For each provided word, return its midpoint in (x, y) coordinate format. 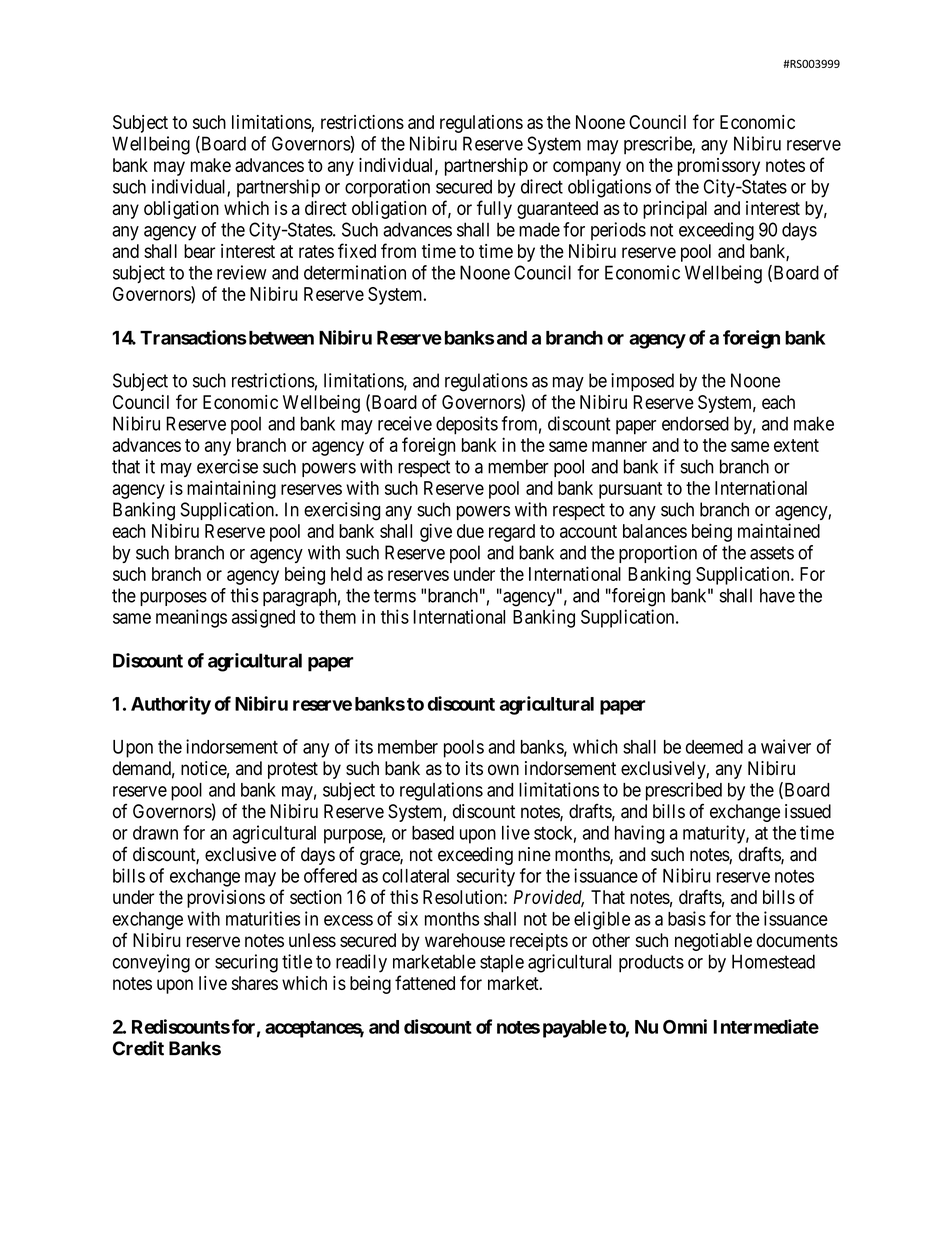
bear (199, 251)
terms (395, 596)
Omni (685, 1026)
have (777, 595)
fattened (425, 982)
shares (255, 983)
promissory (719, 167)
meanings (191, 618)
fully (494, 209)
